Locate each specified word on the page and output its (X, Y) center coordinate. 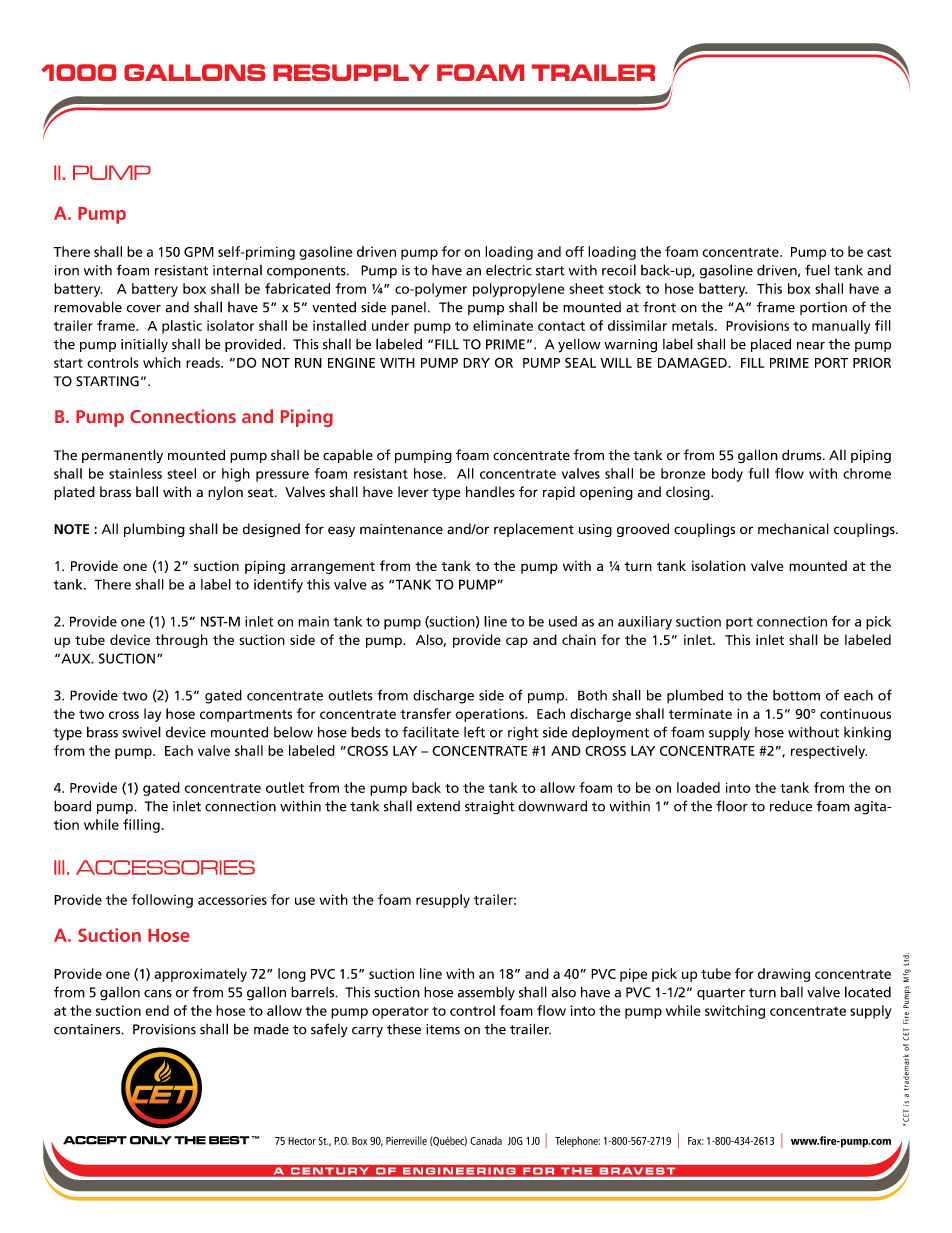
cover (143, 309)
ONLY (151, 1140)
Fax (695, 1141)
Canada (486, 1140)
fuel (817, 270)
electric (509, 270)
